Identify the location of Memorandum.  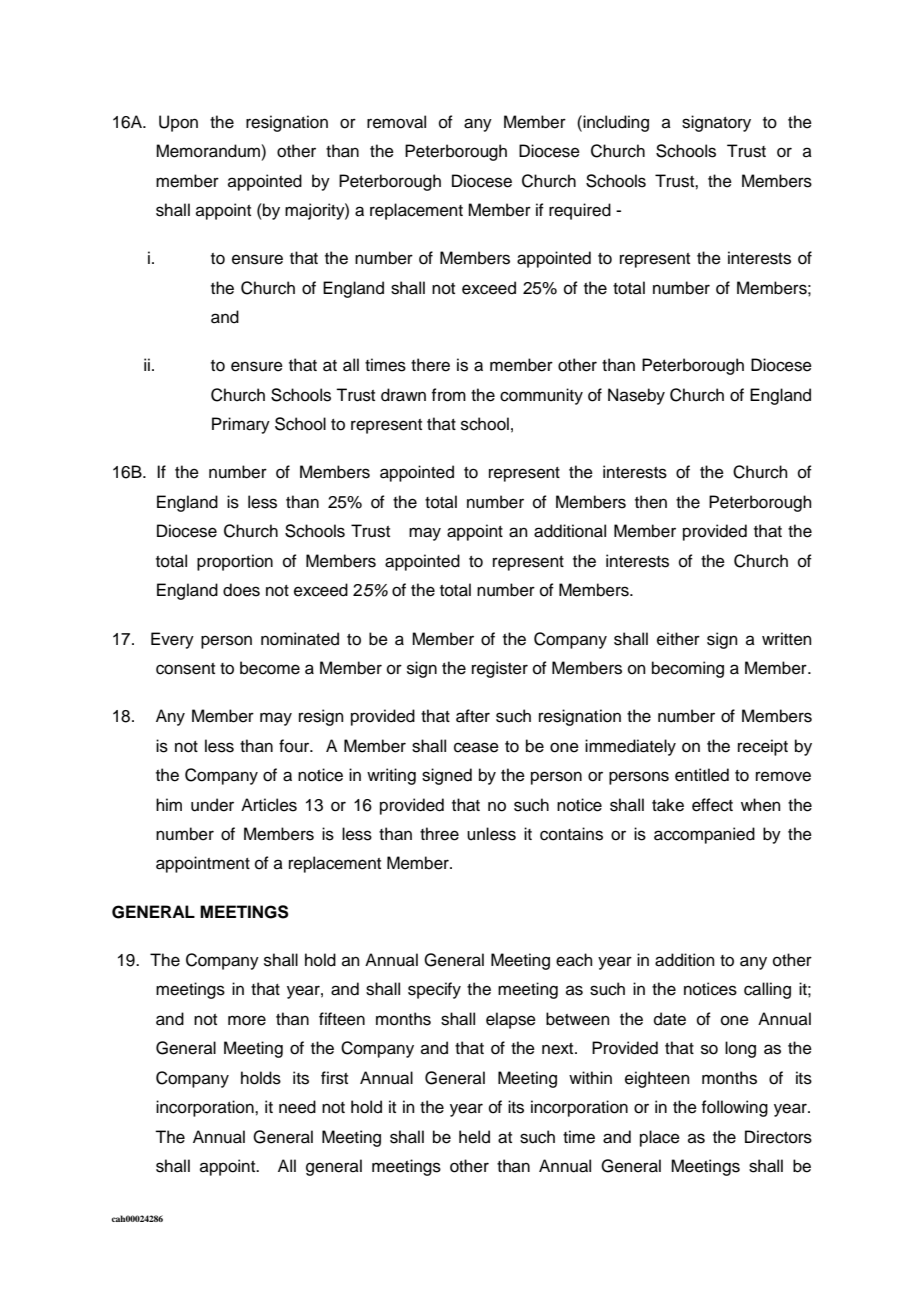
(209, 151).
